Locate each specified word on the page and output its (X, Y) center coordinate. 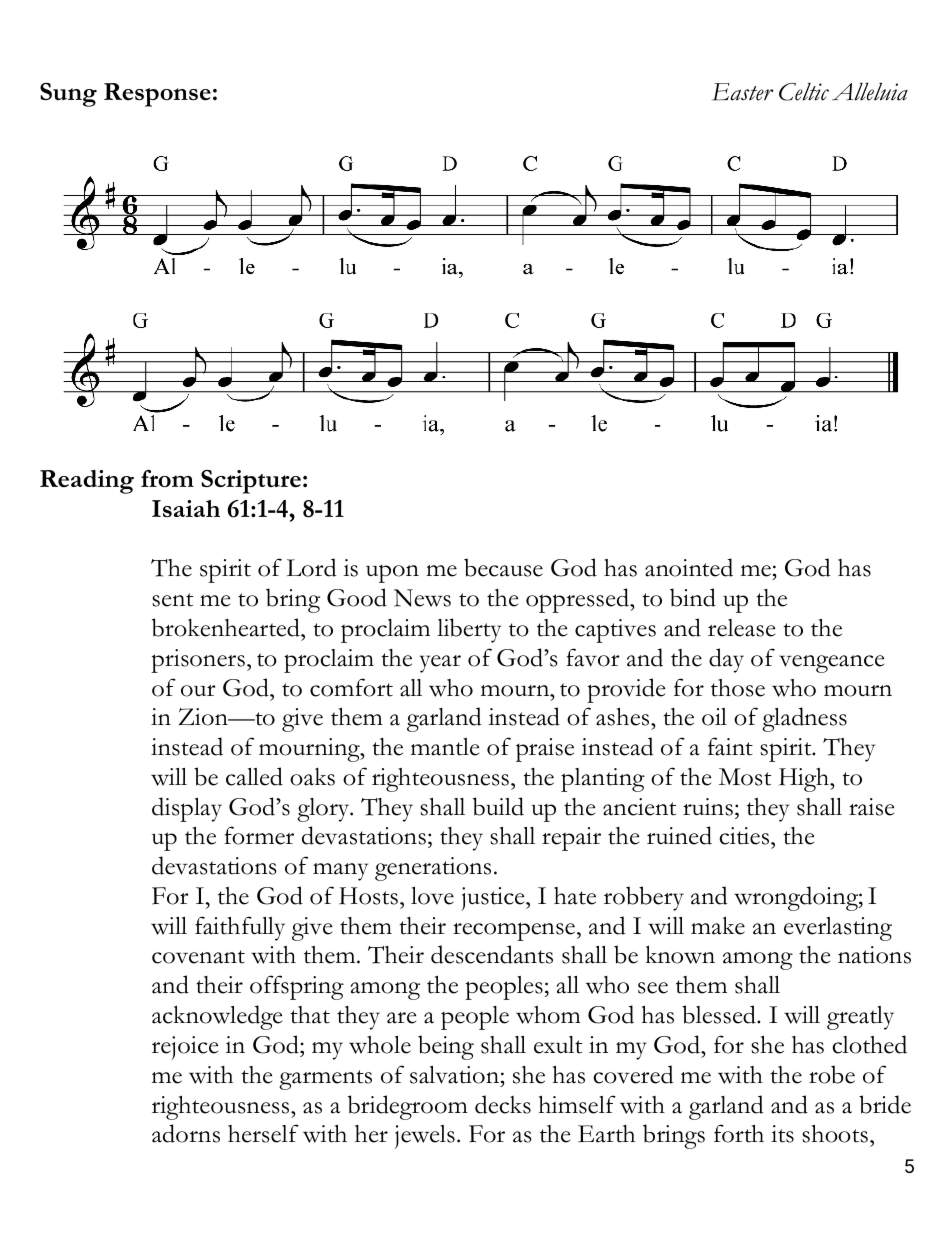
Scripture (251, 482)
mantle (445, 747)
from (167, 478)
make (718, 925)
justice (494, 899)
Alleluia (870, 92)
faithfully (240, 928)
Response (157, 95)
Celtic (804, 92)
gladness (804, 719)
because (503, 567)
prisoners (198, 661)
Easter (743, 92)
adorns (186, 1133)
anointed (689, 567)
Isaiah (186, 509)
